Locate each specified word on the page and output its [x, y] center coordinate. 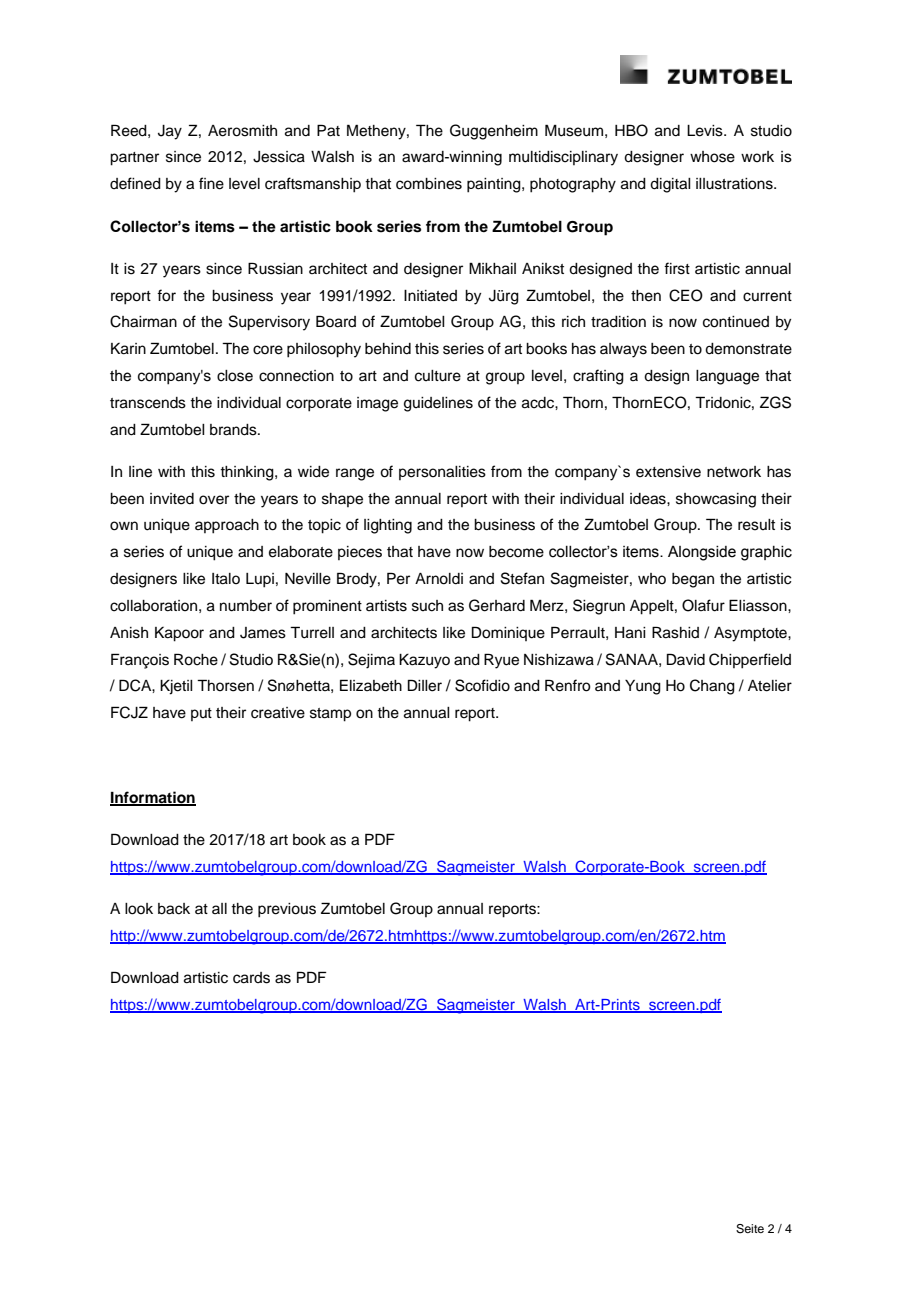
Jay [170, 132]
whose [712, 157]
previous [287, 910]
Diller [425, 685]
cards [251, 978]
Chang [712, 687]
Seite [750, 1229]
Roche [196, 659]
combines [429, 184]
